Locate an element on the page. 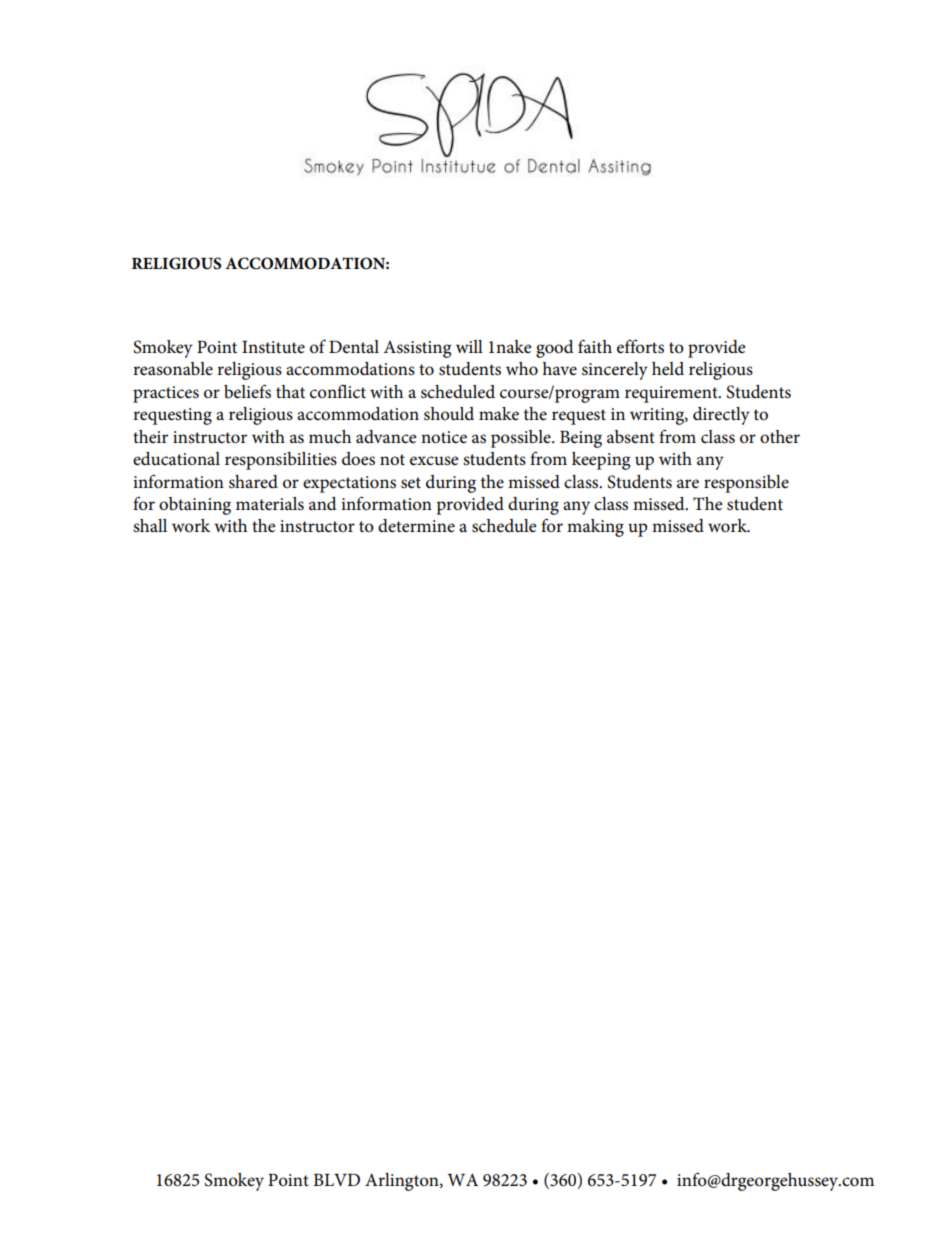 The width and height of the image is (952, 1233). making is located at coordinates (595, 528).
